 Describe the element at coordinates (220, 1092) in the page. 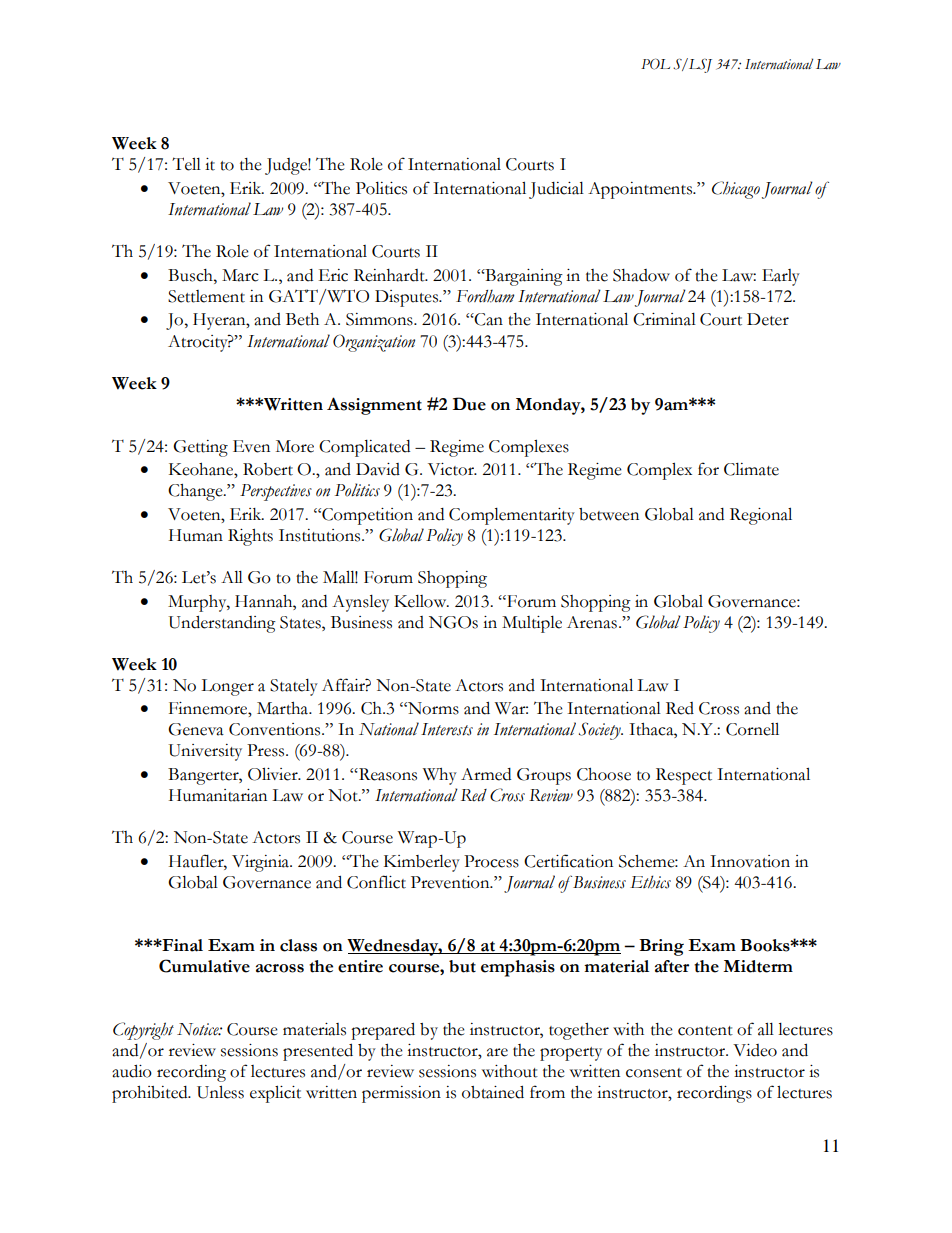

I see `Unless` at that location.
